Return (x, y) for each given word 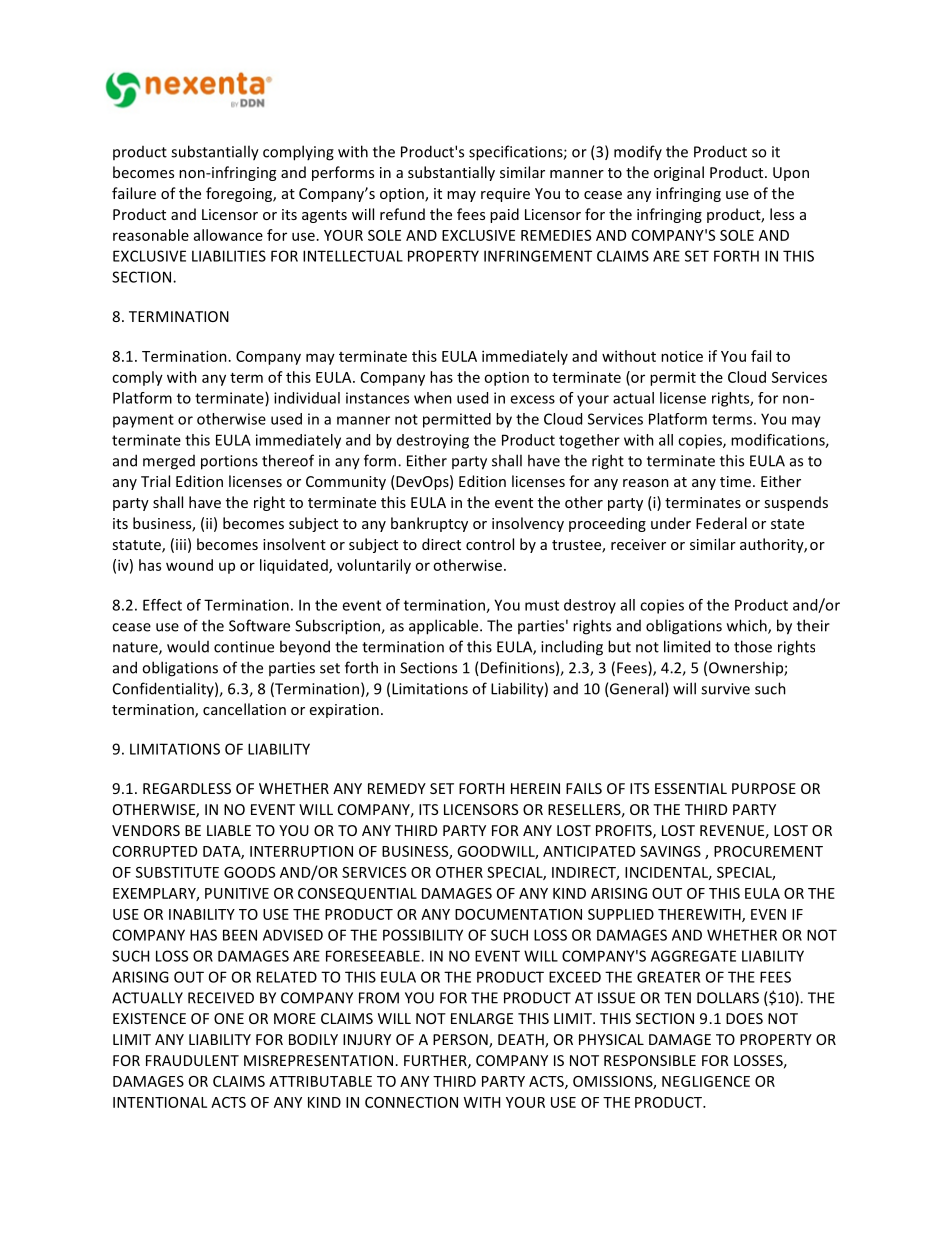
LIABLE (229, 830)
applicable (445, 627)
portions (229, 462)
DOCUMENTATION (518, 914)
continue (244, 647)
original (679, 173)
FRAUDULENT (192, 1060)
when (433, 398)
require (505, 195)
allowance (228, 235)
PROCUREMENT (768, 851)
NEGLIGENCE (706, 1081)
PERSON (461, 1041)
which (748, 626)
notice (682, 356)
